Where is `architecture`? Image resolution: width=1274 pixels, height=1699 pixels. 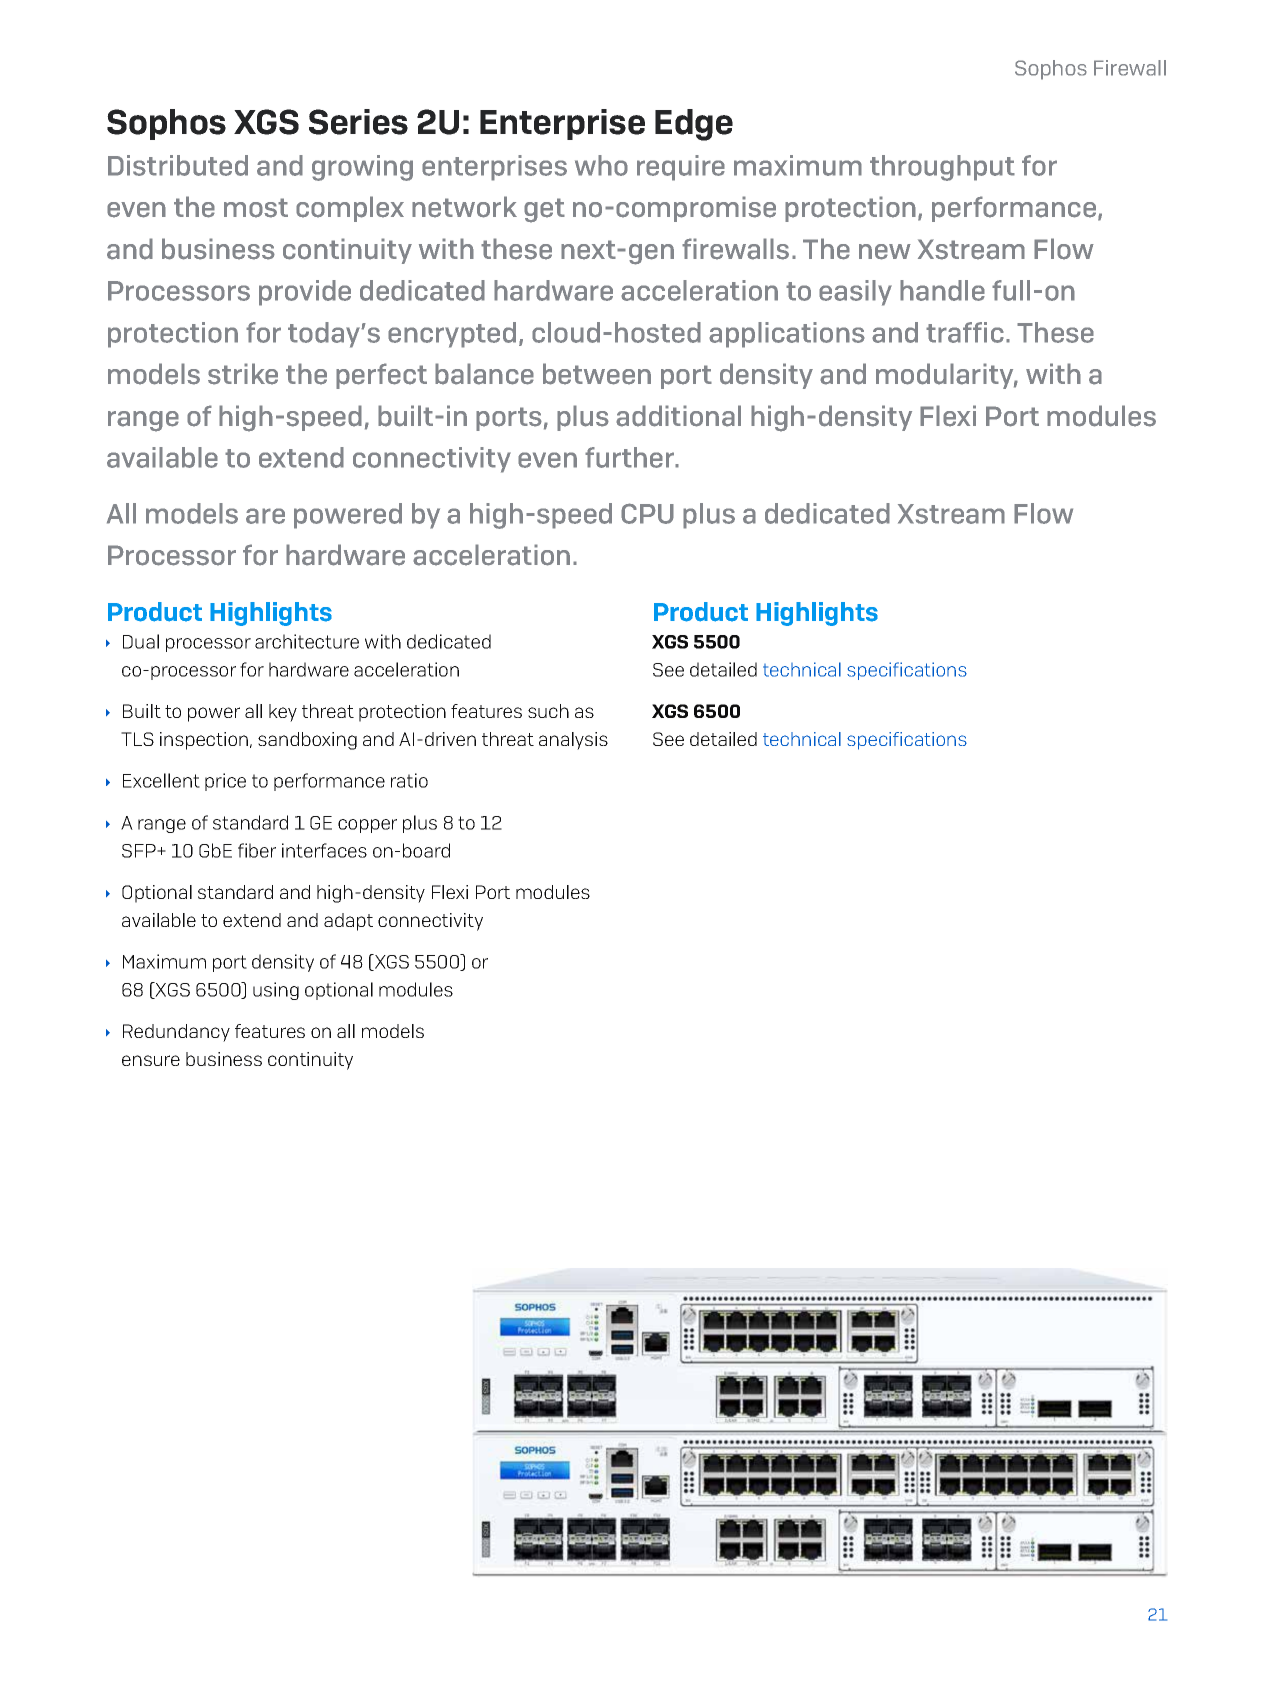
architecture is located at coordinates (307, 641).
